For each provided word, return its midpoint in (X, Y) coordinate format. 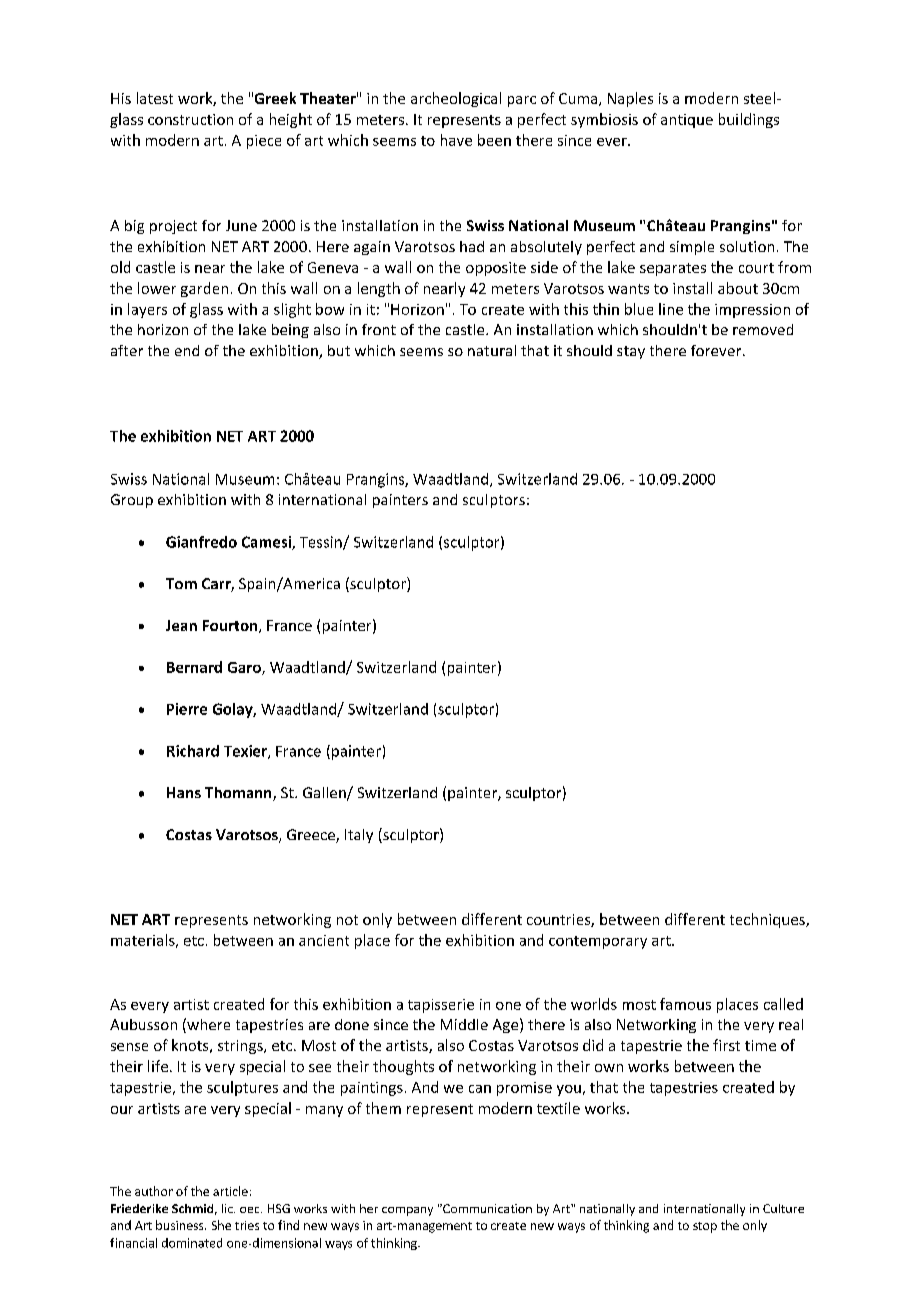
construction (190, 119)
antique (687, 121)
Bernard (194, 667)
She (221, 1225)
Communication (486, 1208)
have (456, 140)
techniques (768, 920)
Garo (245, 668)
